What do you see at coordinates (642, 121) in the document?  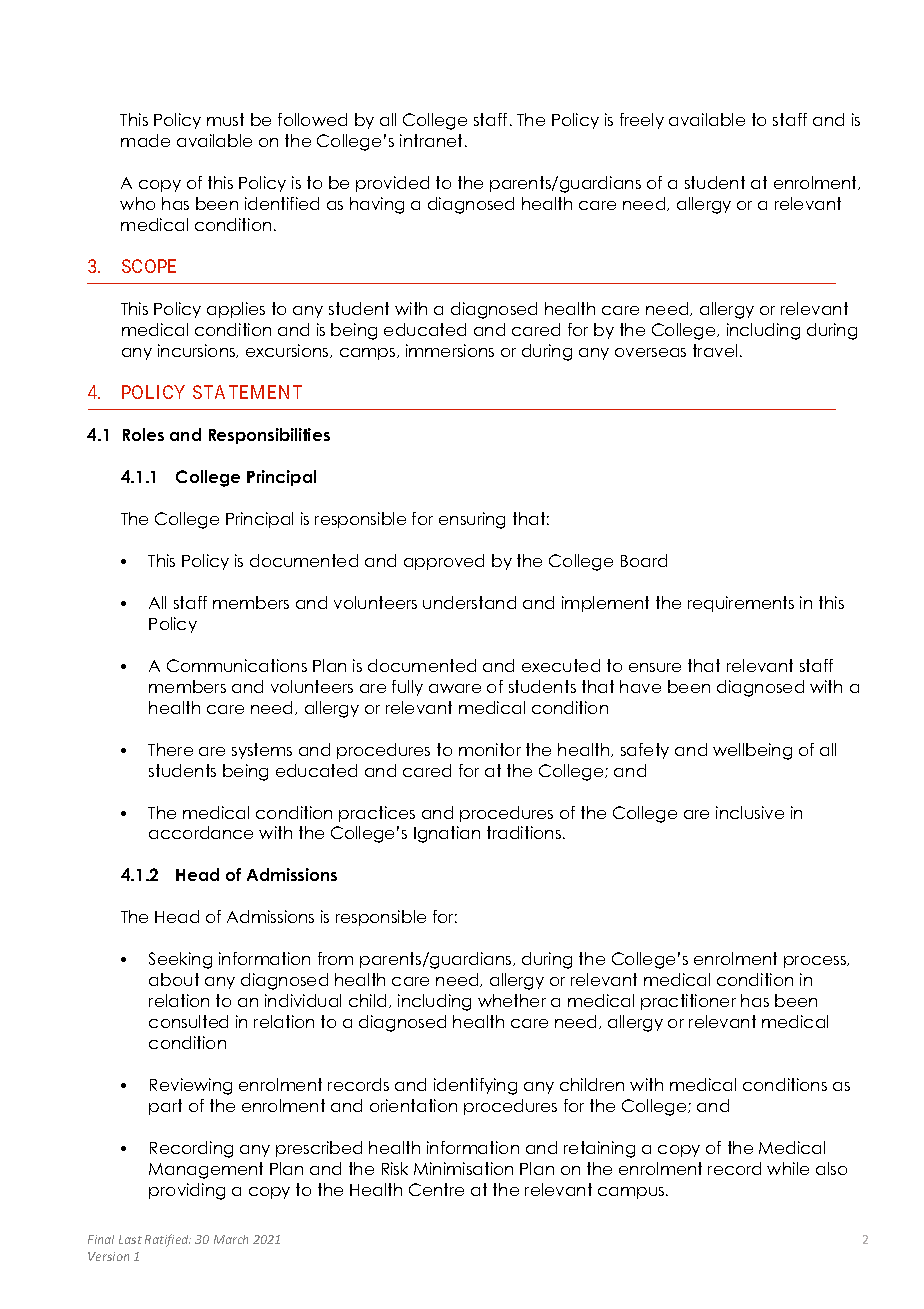 I see `freely` at bounding box center [642, 121].
